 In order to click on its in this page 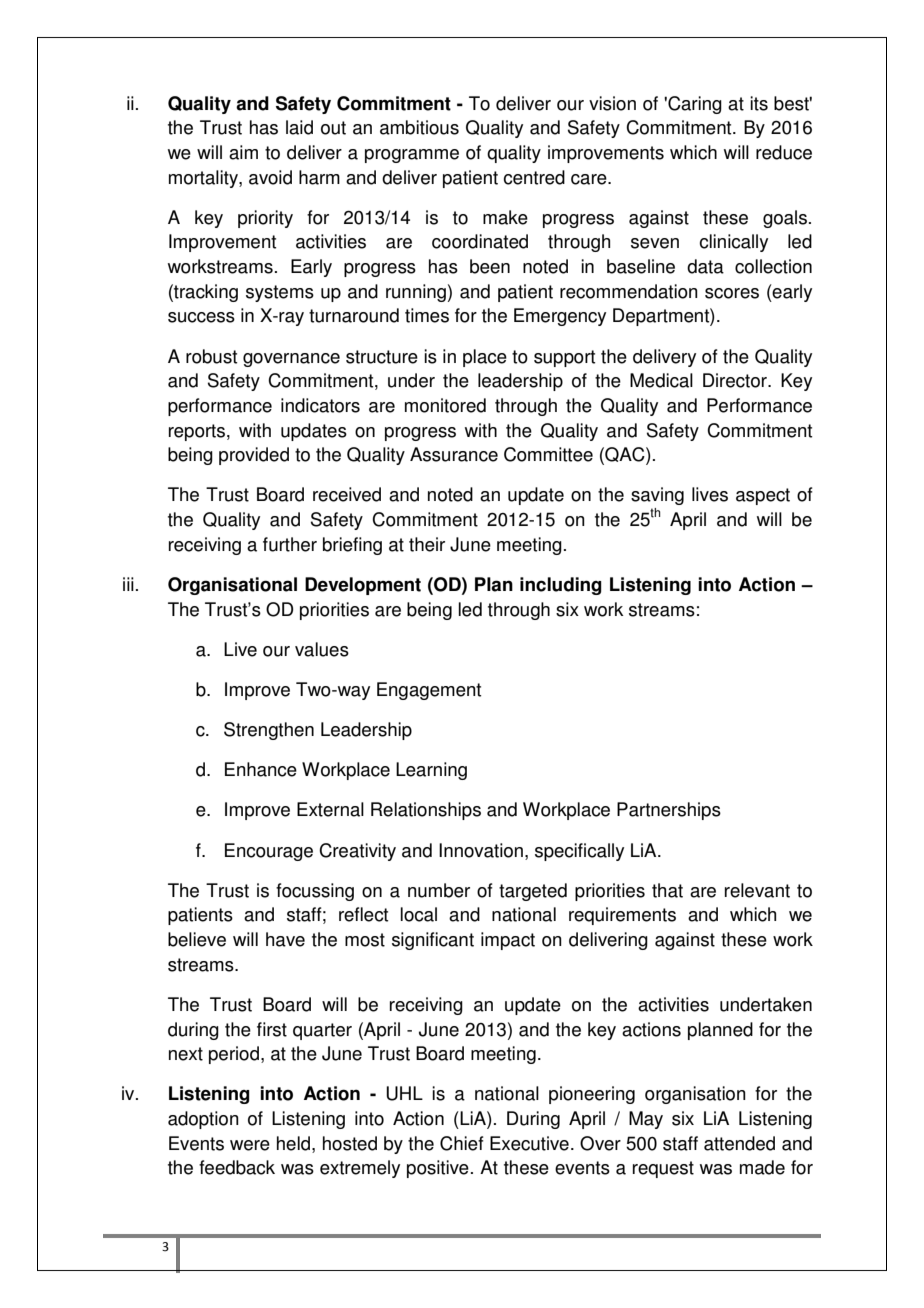, I will do `click(759, 103)`.
